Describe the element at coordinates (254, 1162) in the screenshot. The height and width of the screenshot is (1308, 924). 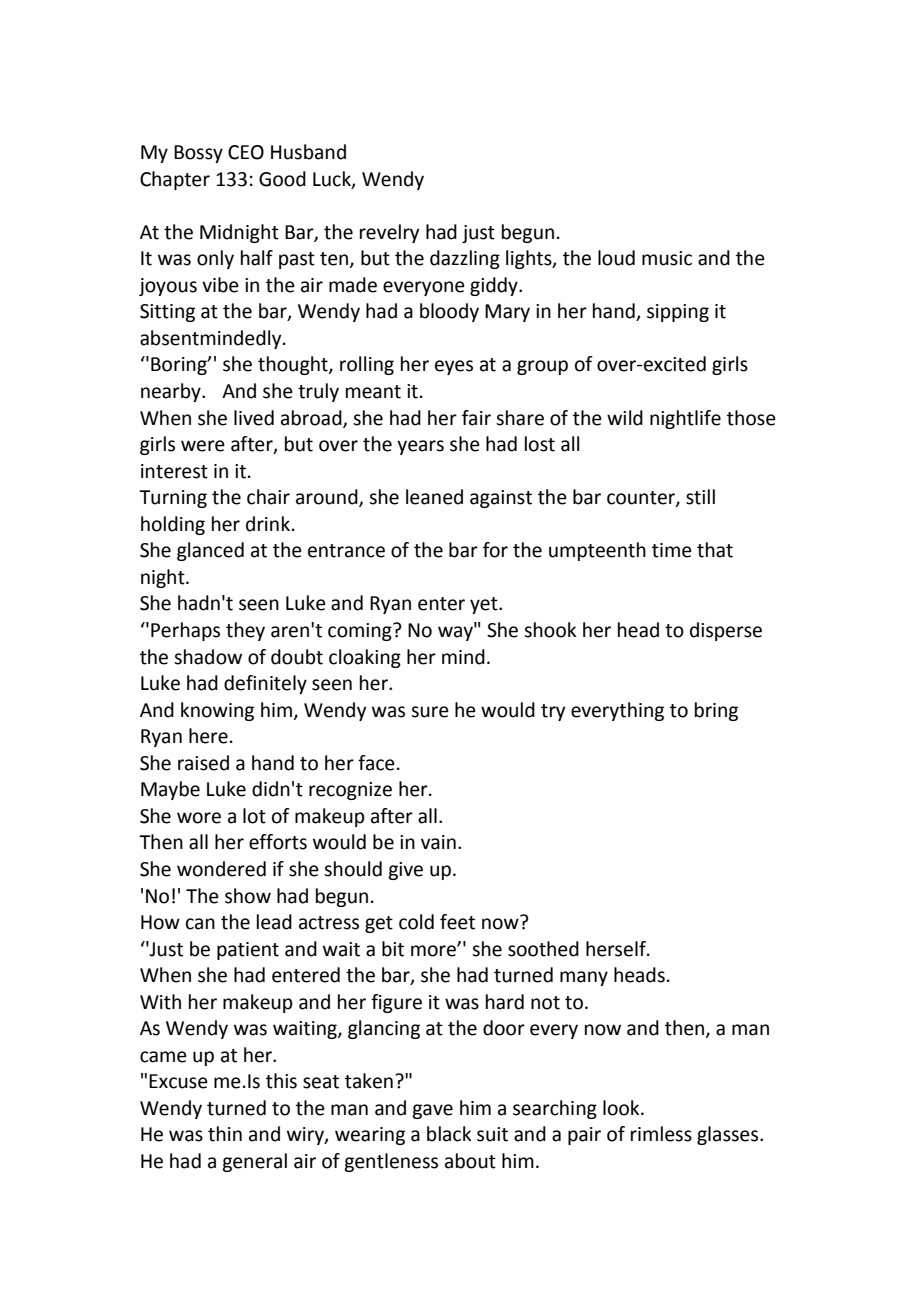
I see `general` at that location.
